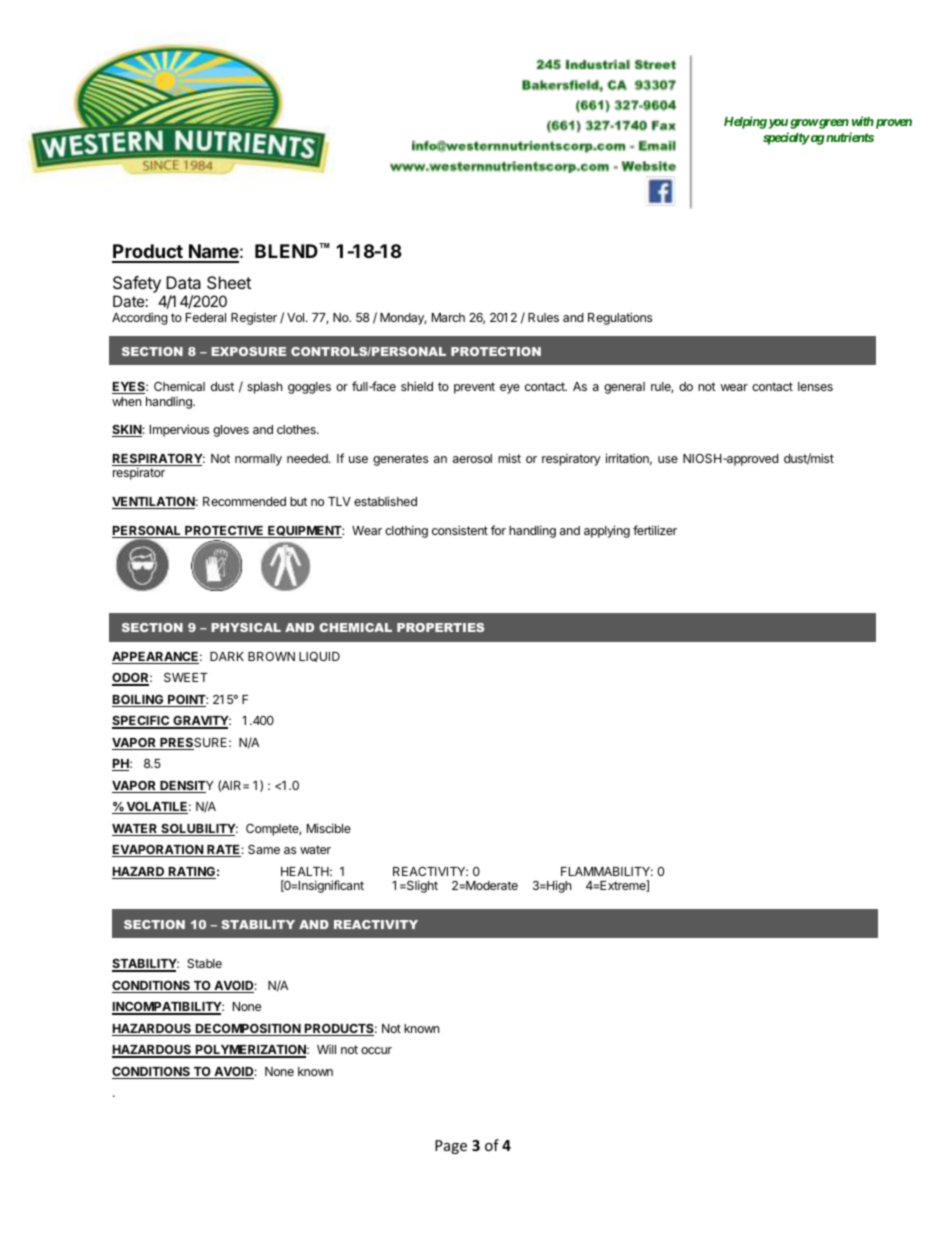  Describe the element at coordinates (448, 317) in the image. I see `March` at that location.
